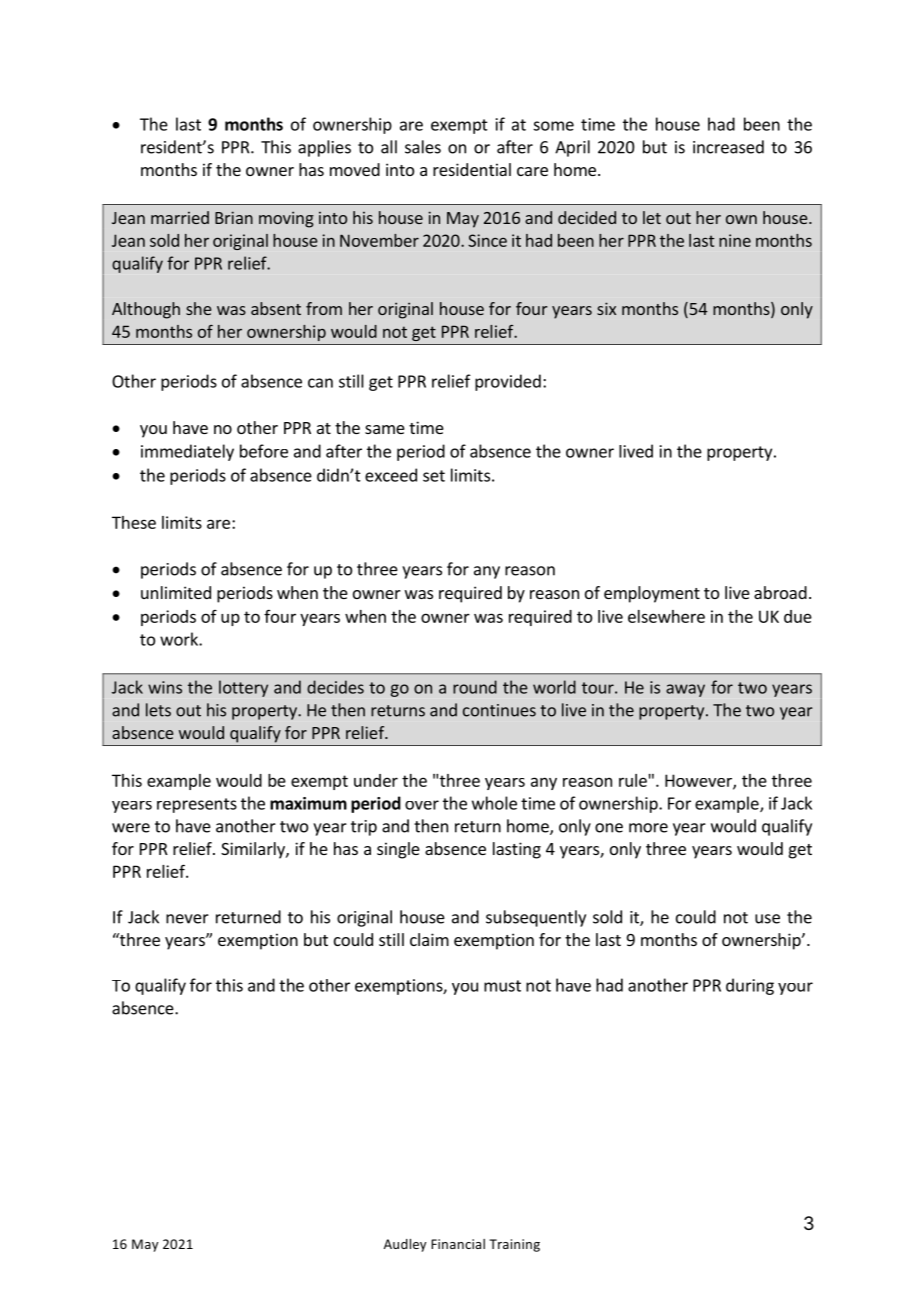 The height and width of the screenshot is (1308, 924). What do you see at coordinates (606, 308) in the screenshot?
I see `six` at bounding box center [606, 308].
